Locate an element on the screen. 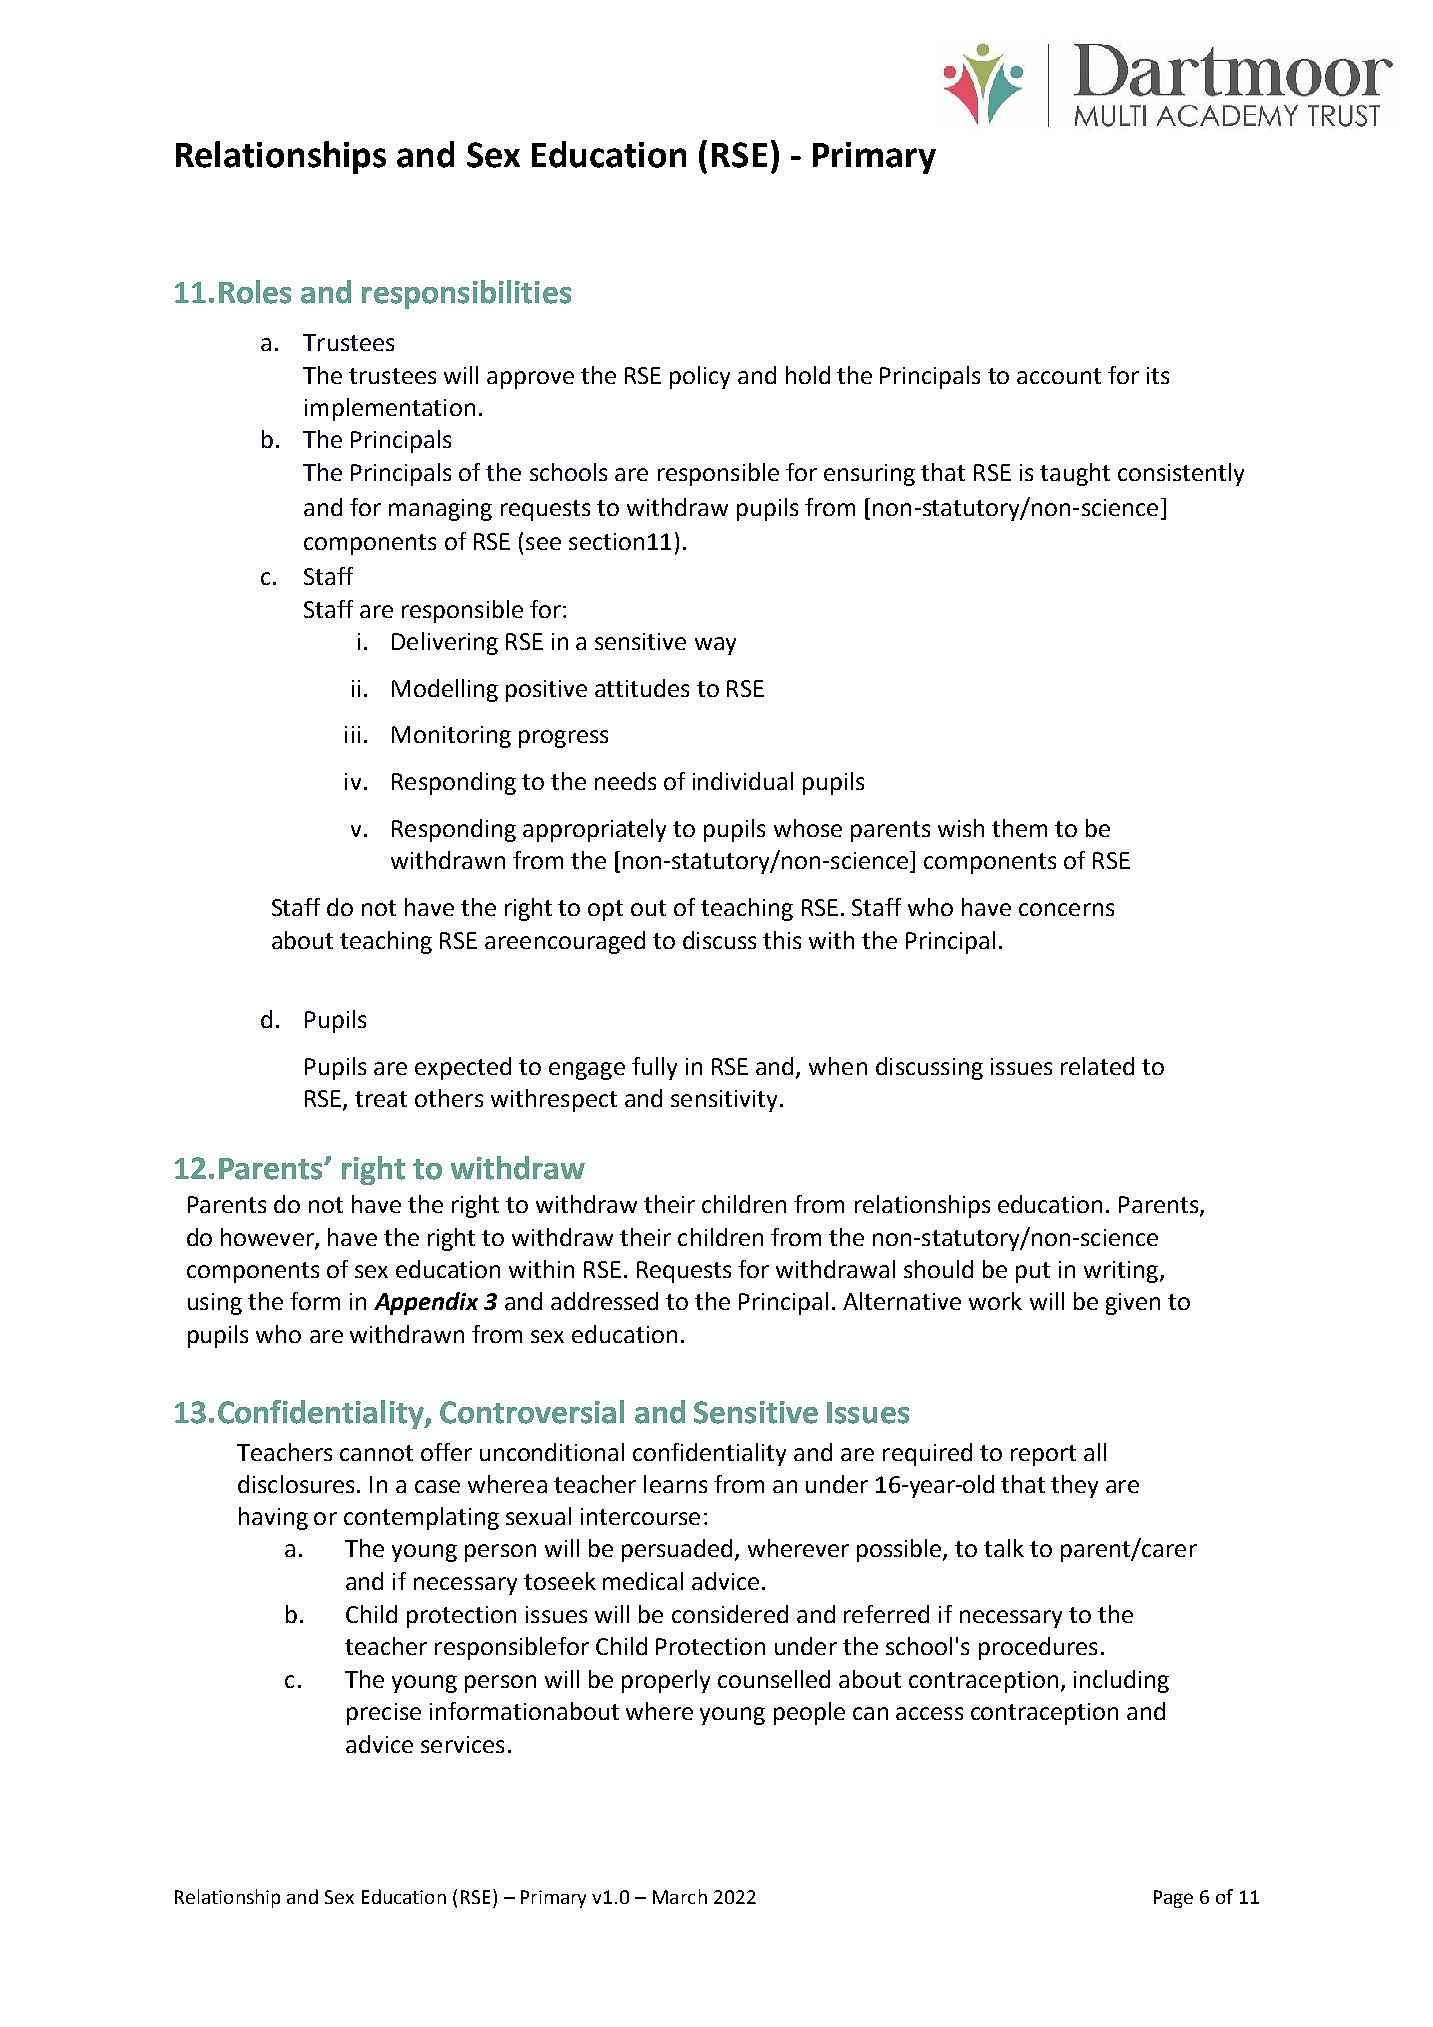 This screenshot has height=2027, width=1433. Page is located at coordinates (1173, 1899).
